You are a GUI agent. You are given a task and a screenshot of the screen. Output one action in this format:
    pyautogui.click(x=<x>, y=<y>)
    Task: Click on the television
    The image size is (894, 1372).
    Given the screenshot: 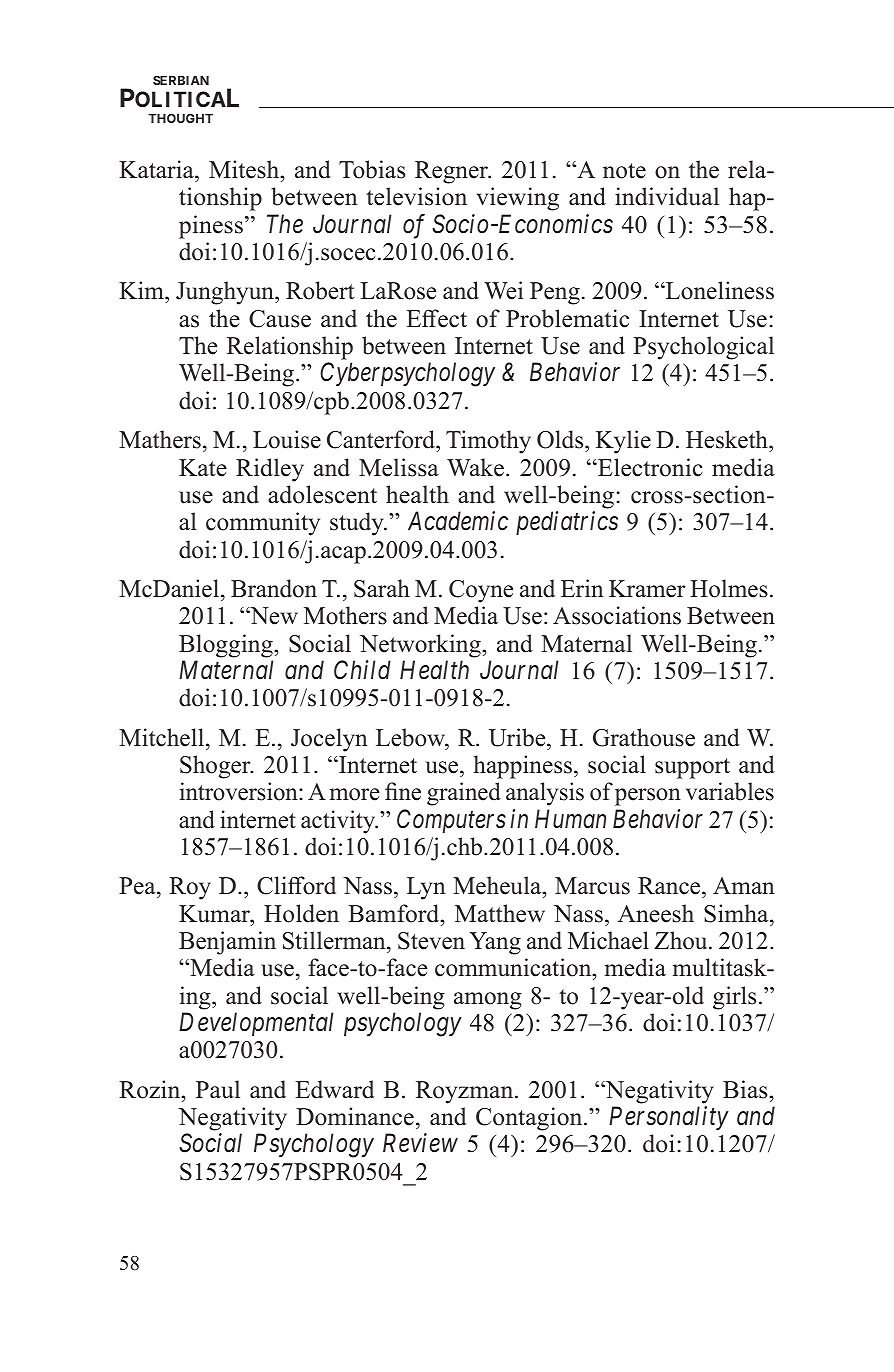 What is the action you would take?
    pyautogui.click(x=416, y=196)
